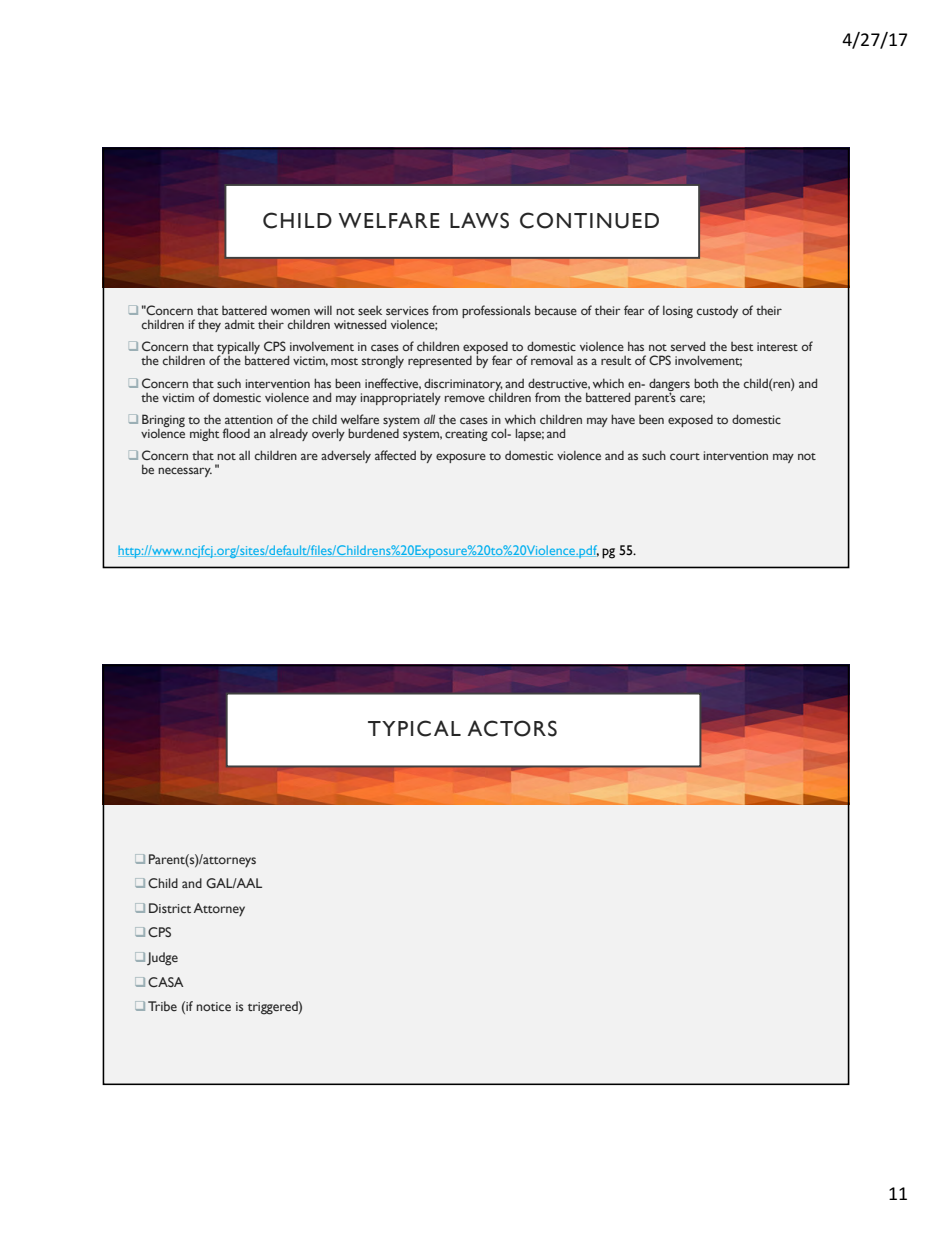 Image resolution: width=952 pixels, height=1233 pixels. Describe the element at coordinates (395, 455) in the screenshot. I see `affected` at that location.
